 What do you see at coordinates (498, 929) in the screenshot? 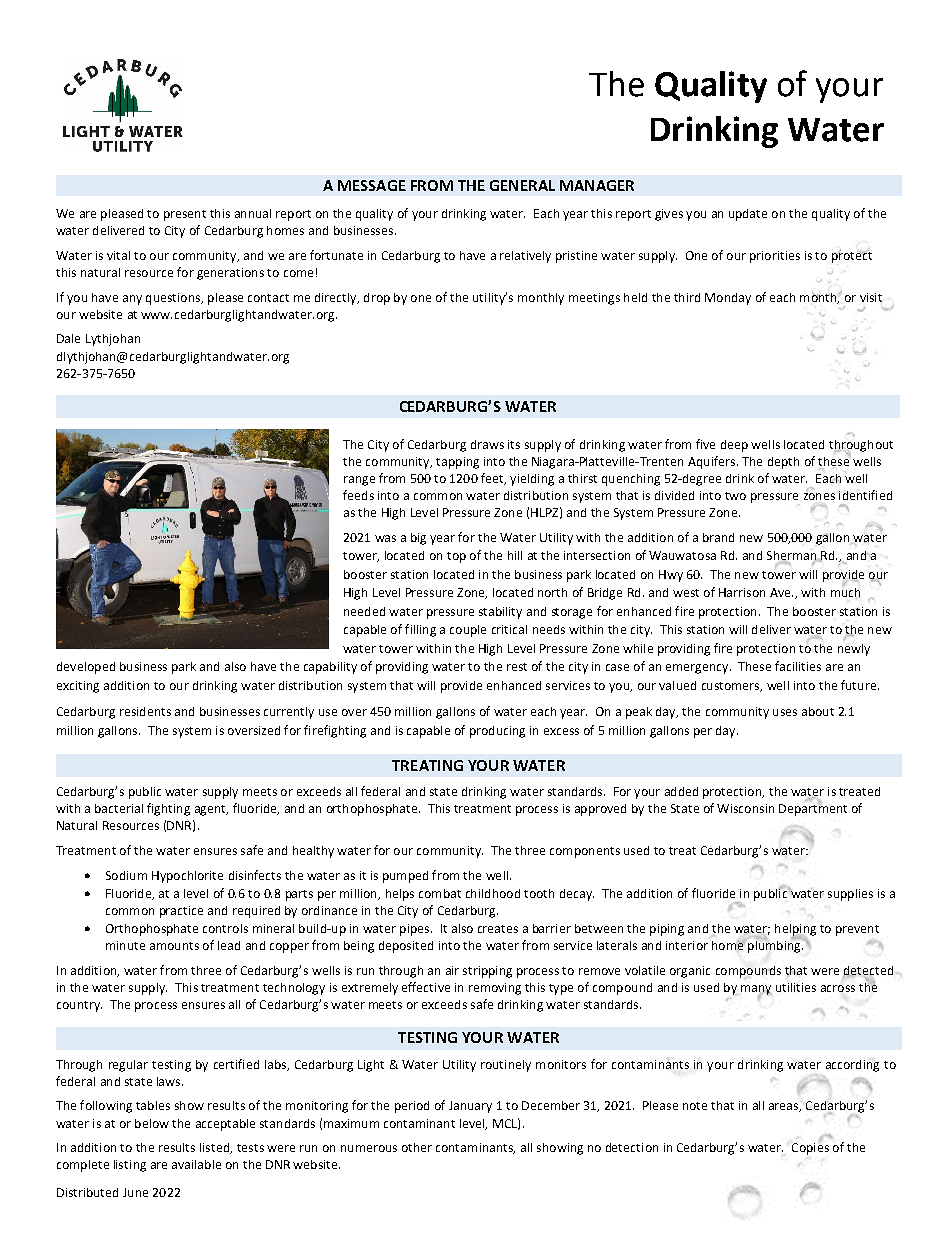
I see `creates` at bounding box center [498, 929].
